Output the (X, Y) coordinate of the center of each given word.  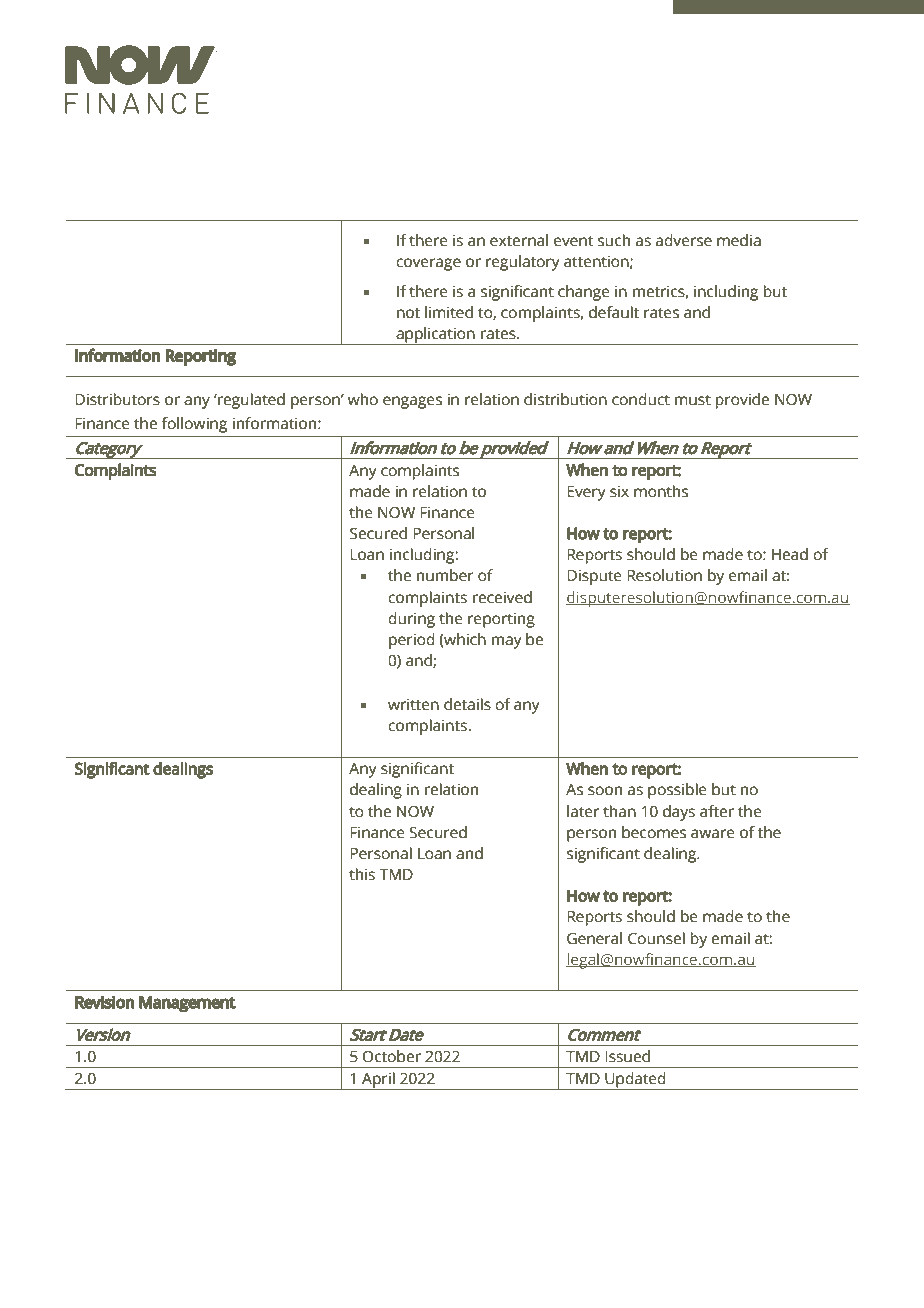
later (583, 811)
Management (187, 1004)
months (661, 491)
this (362, 874)
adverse (684, 240)
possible (677, 791)
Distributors (117, 399)
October (392, 1056)
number (445, 575)
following (194, 425)
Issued (627, 1056)
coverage (428, 264)
